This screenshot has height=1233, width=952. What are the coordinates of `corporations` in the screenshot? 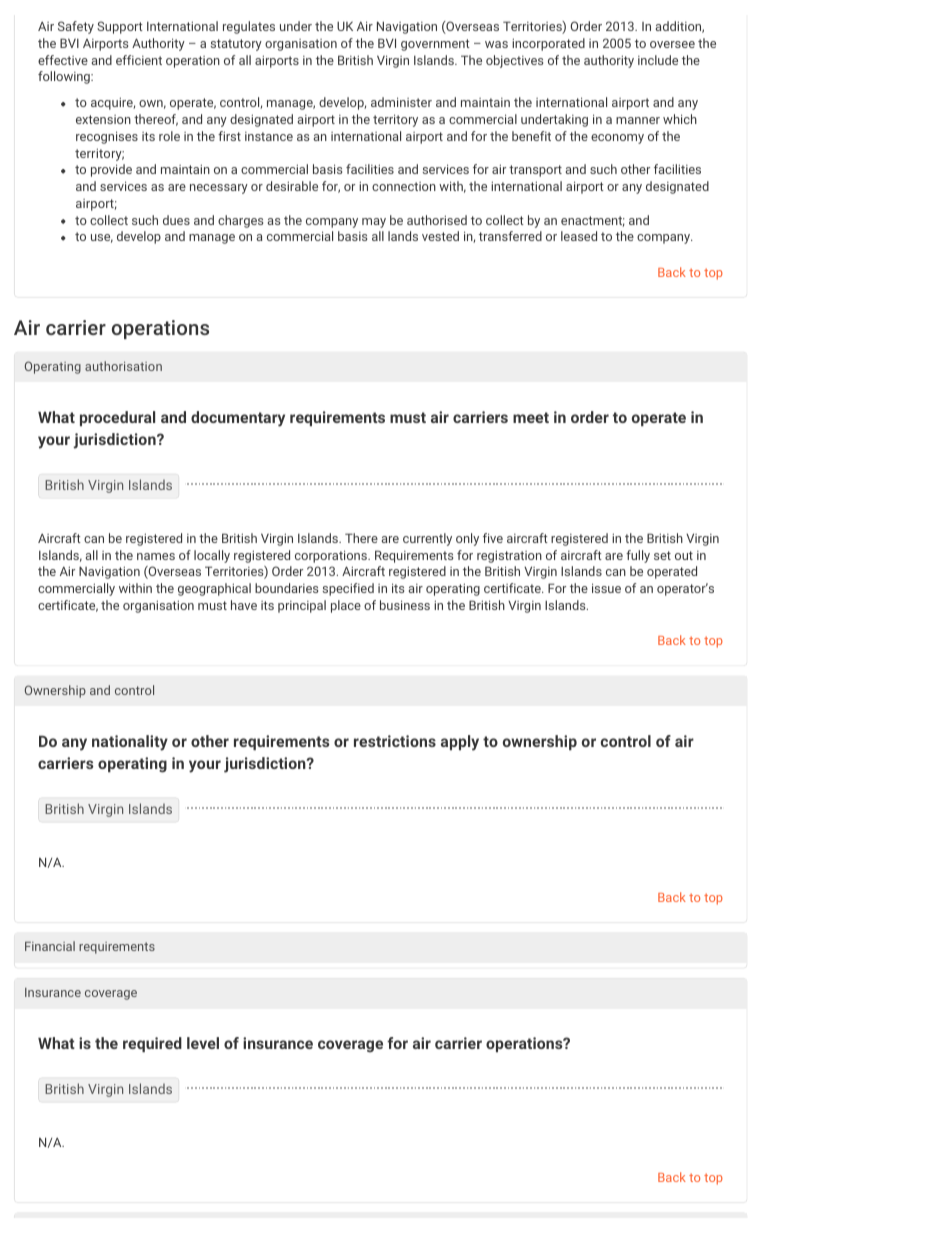 It's located at (332, 556).
